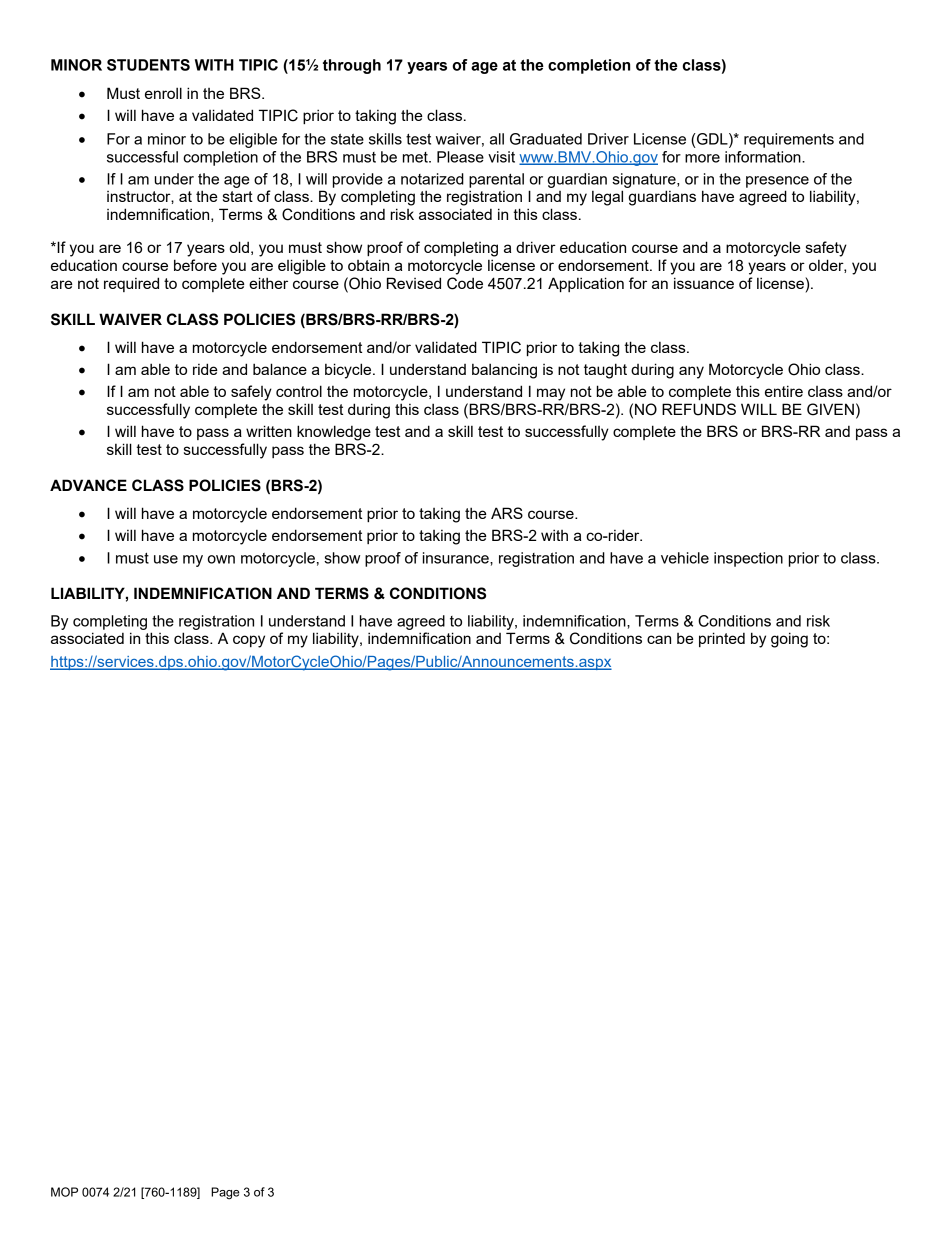  Describe the element at coordinates (163, 93) in the screenshot. I see `enroll` at that location.
